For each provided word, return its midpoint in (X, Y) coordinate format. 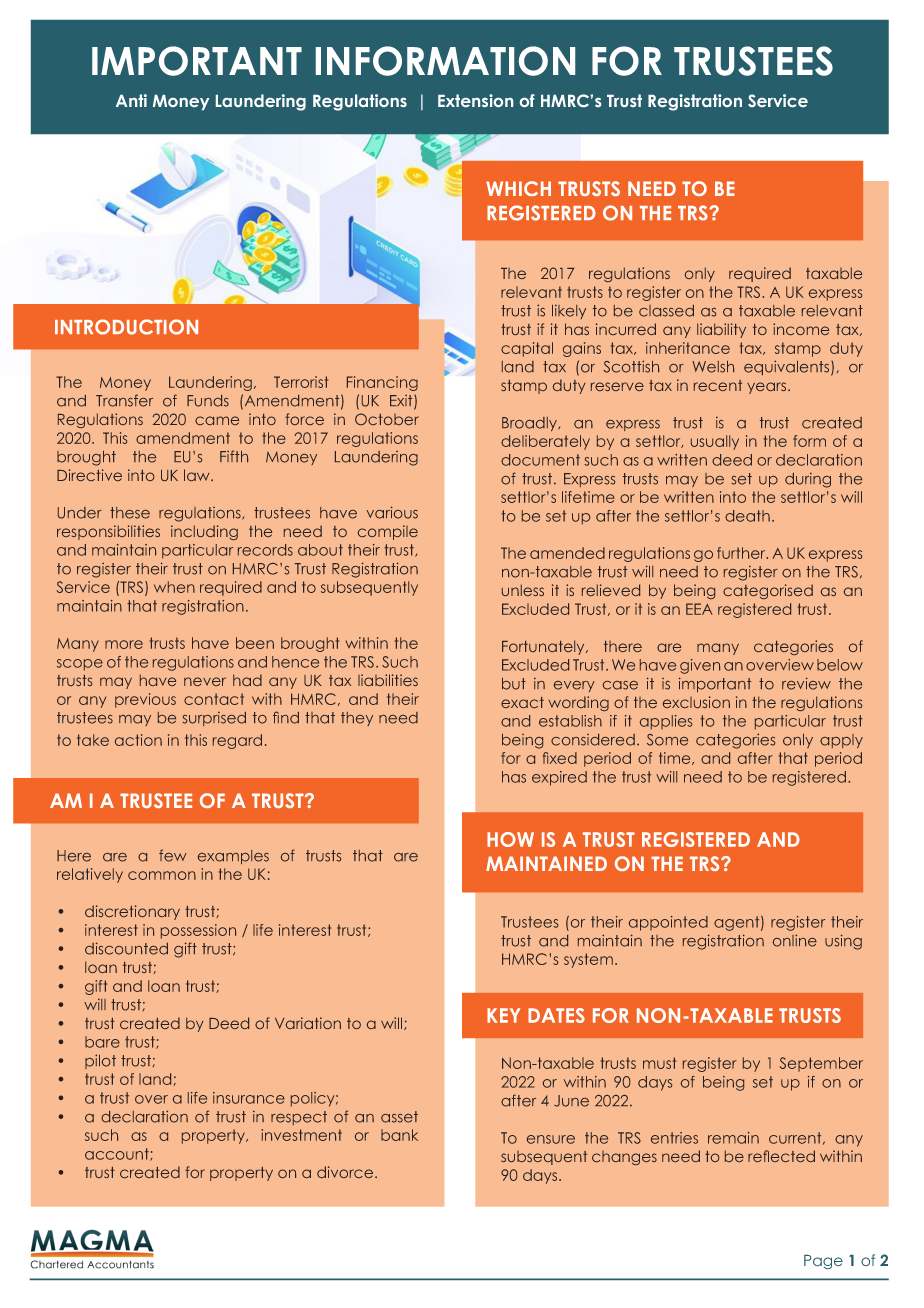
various (392, 512)
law (198, 475)
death (747, 516)
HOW (510, 839)
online (795, 940)
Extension (475, 100)
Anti (131, 100)
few (173, 855)
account (118, 1154)
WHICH (518, 188)
